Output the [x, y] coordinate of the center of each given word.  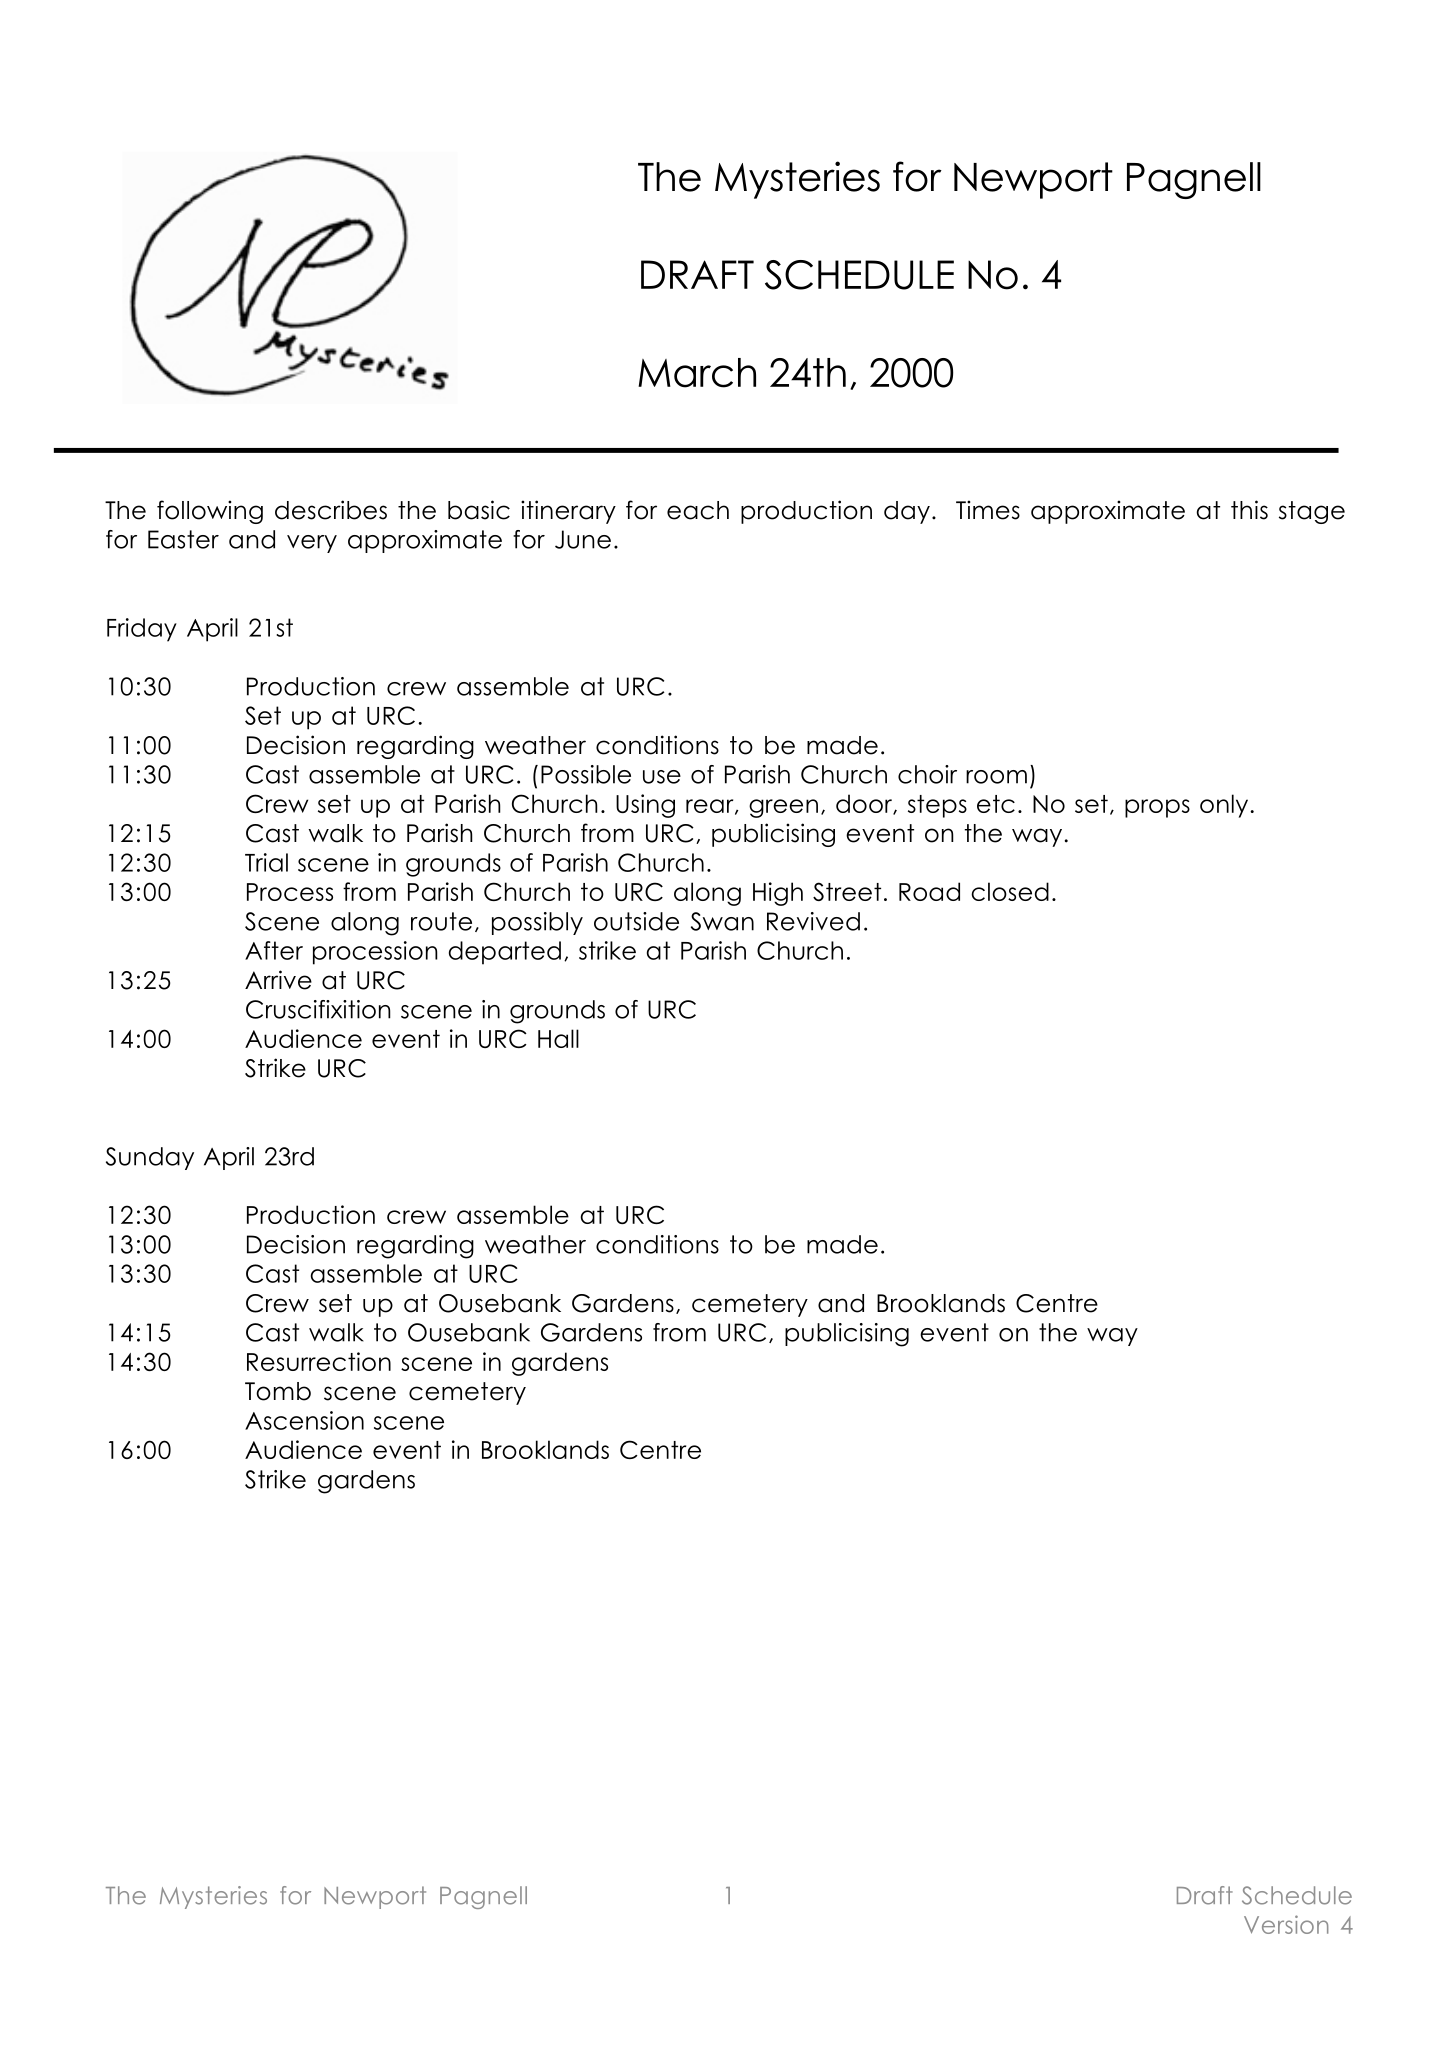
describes [331, 510]
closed [1010, 891]
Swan [722, 921]
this [1249, 510]
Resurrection [319, 1361]
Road [929, 891]
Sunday [150, 1158]
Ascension [304, 1420]
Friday [142, 630]
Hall [558, 1038]
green [783, 808]
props [1157, 808]
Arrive [278, 980]
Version [1286, 1924]
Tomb [278, 1391]
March [697, 373]
